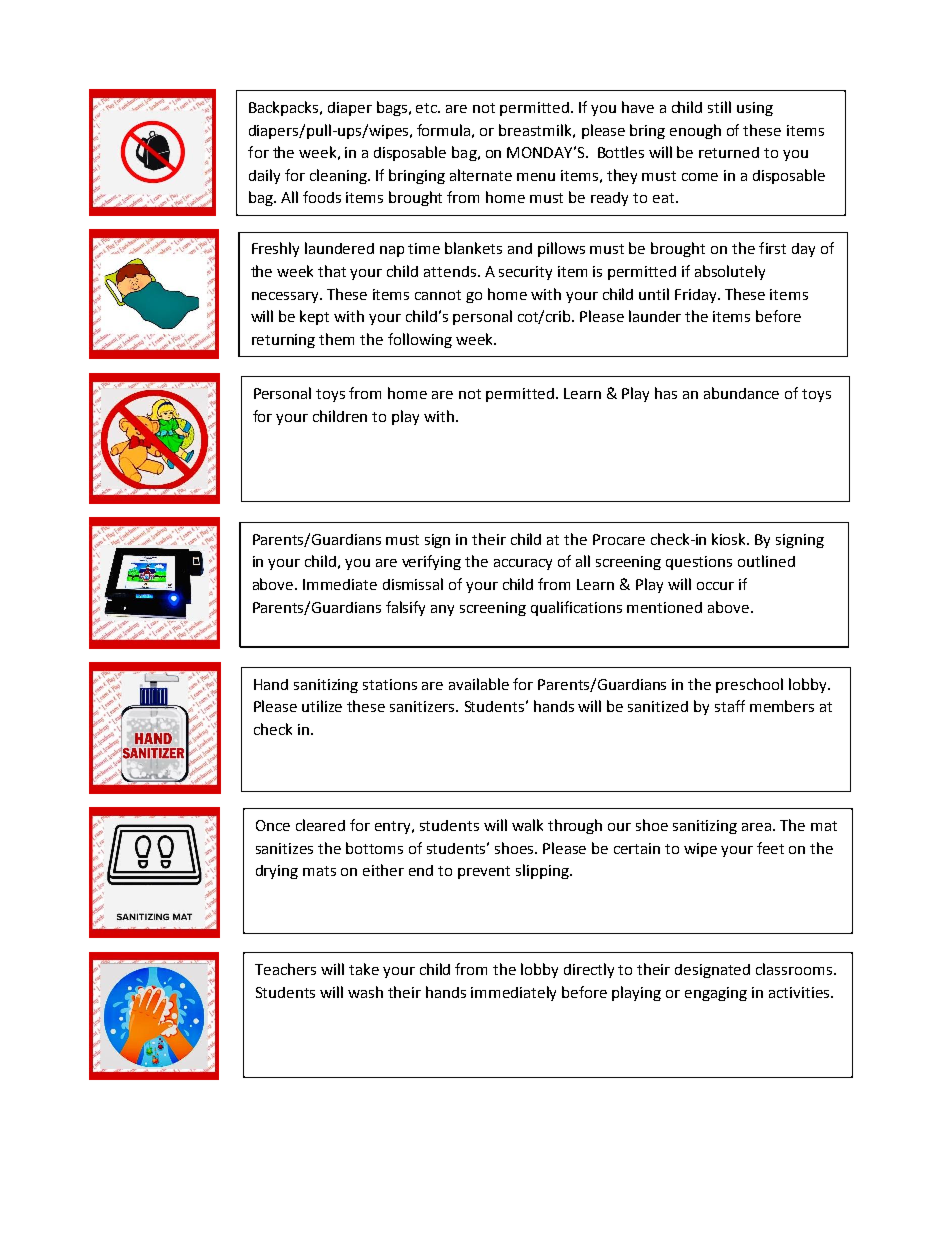 This image has width=952, height=1233. What do you see at coordinates (589, 970) in the image?
I see `directly` at bounding box center [589, 970].
